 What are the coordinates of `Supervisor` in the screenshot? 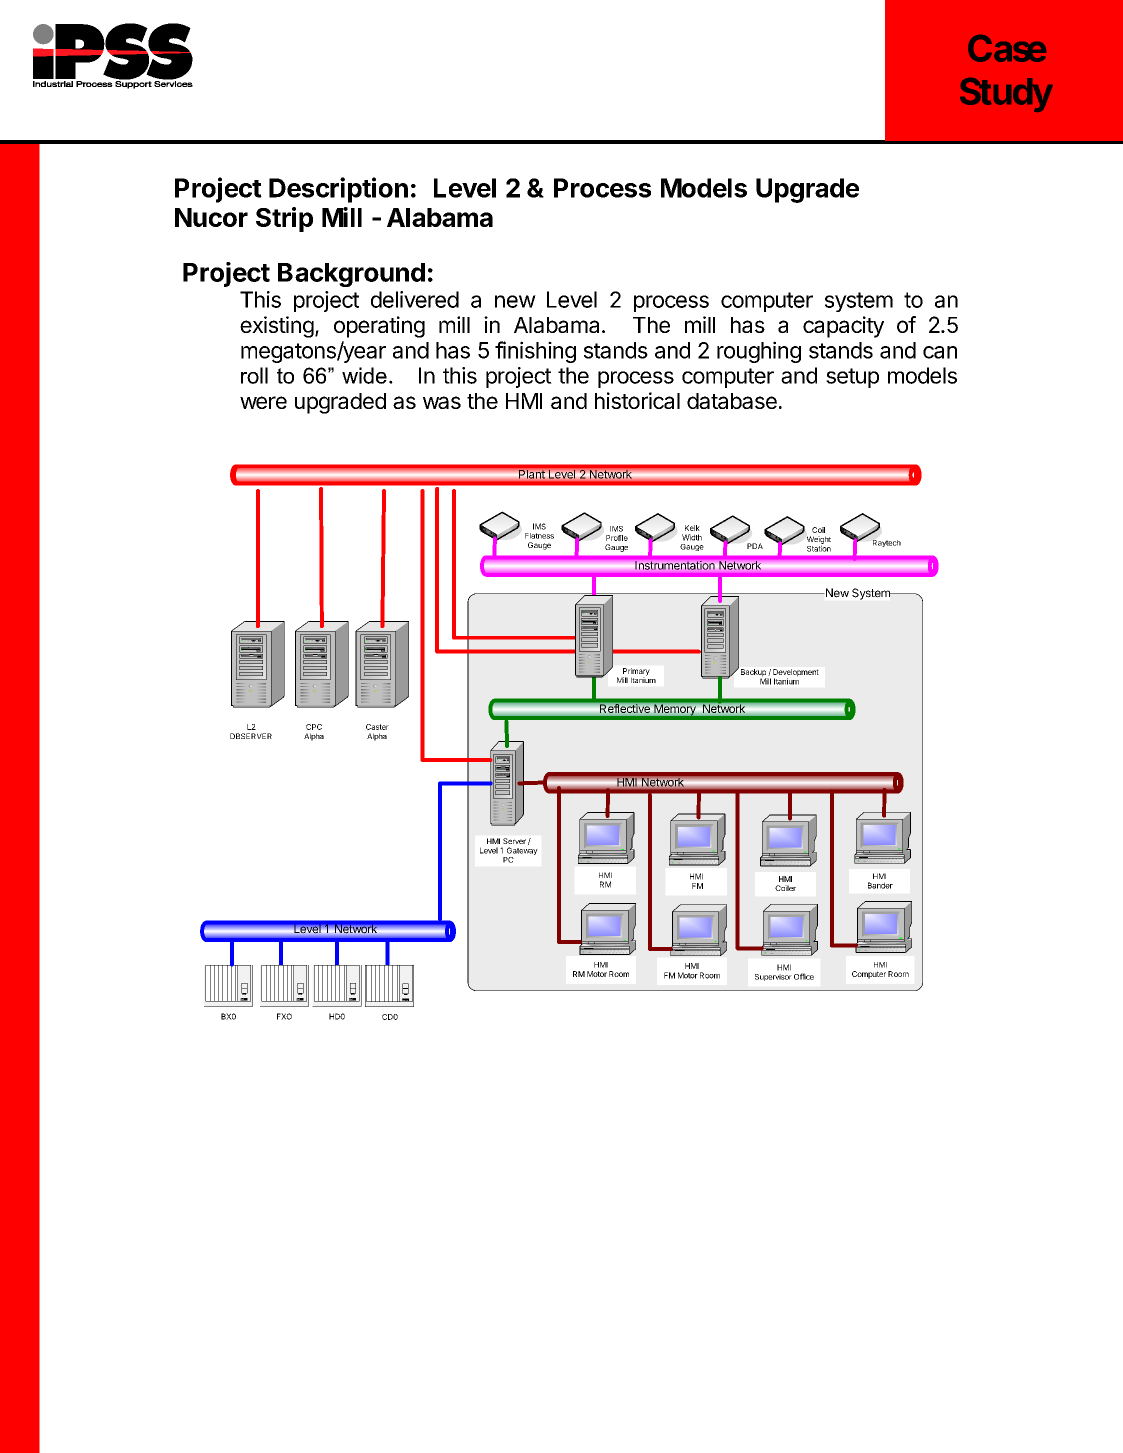 It's located at (773, 977).
